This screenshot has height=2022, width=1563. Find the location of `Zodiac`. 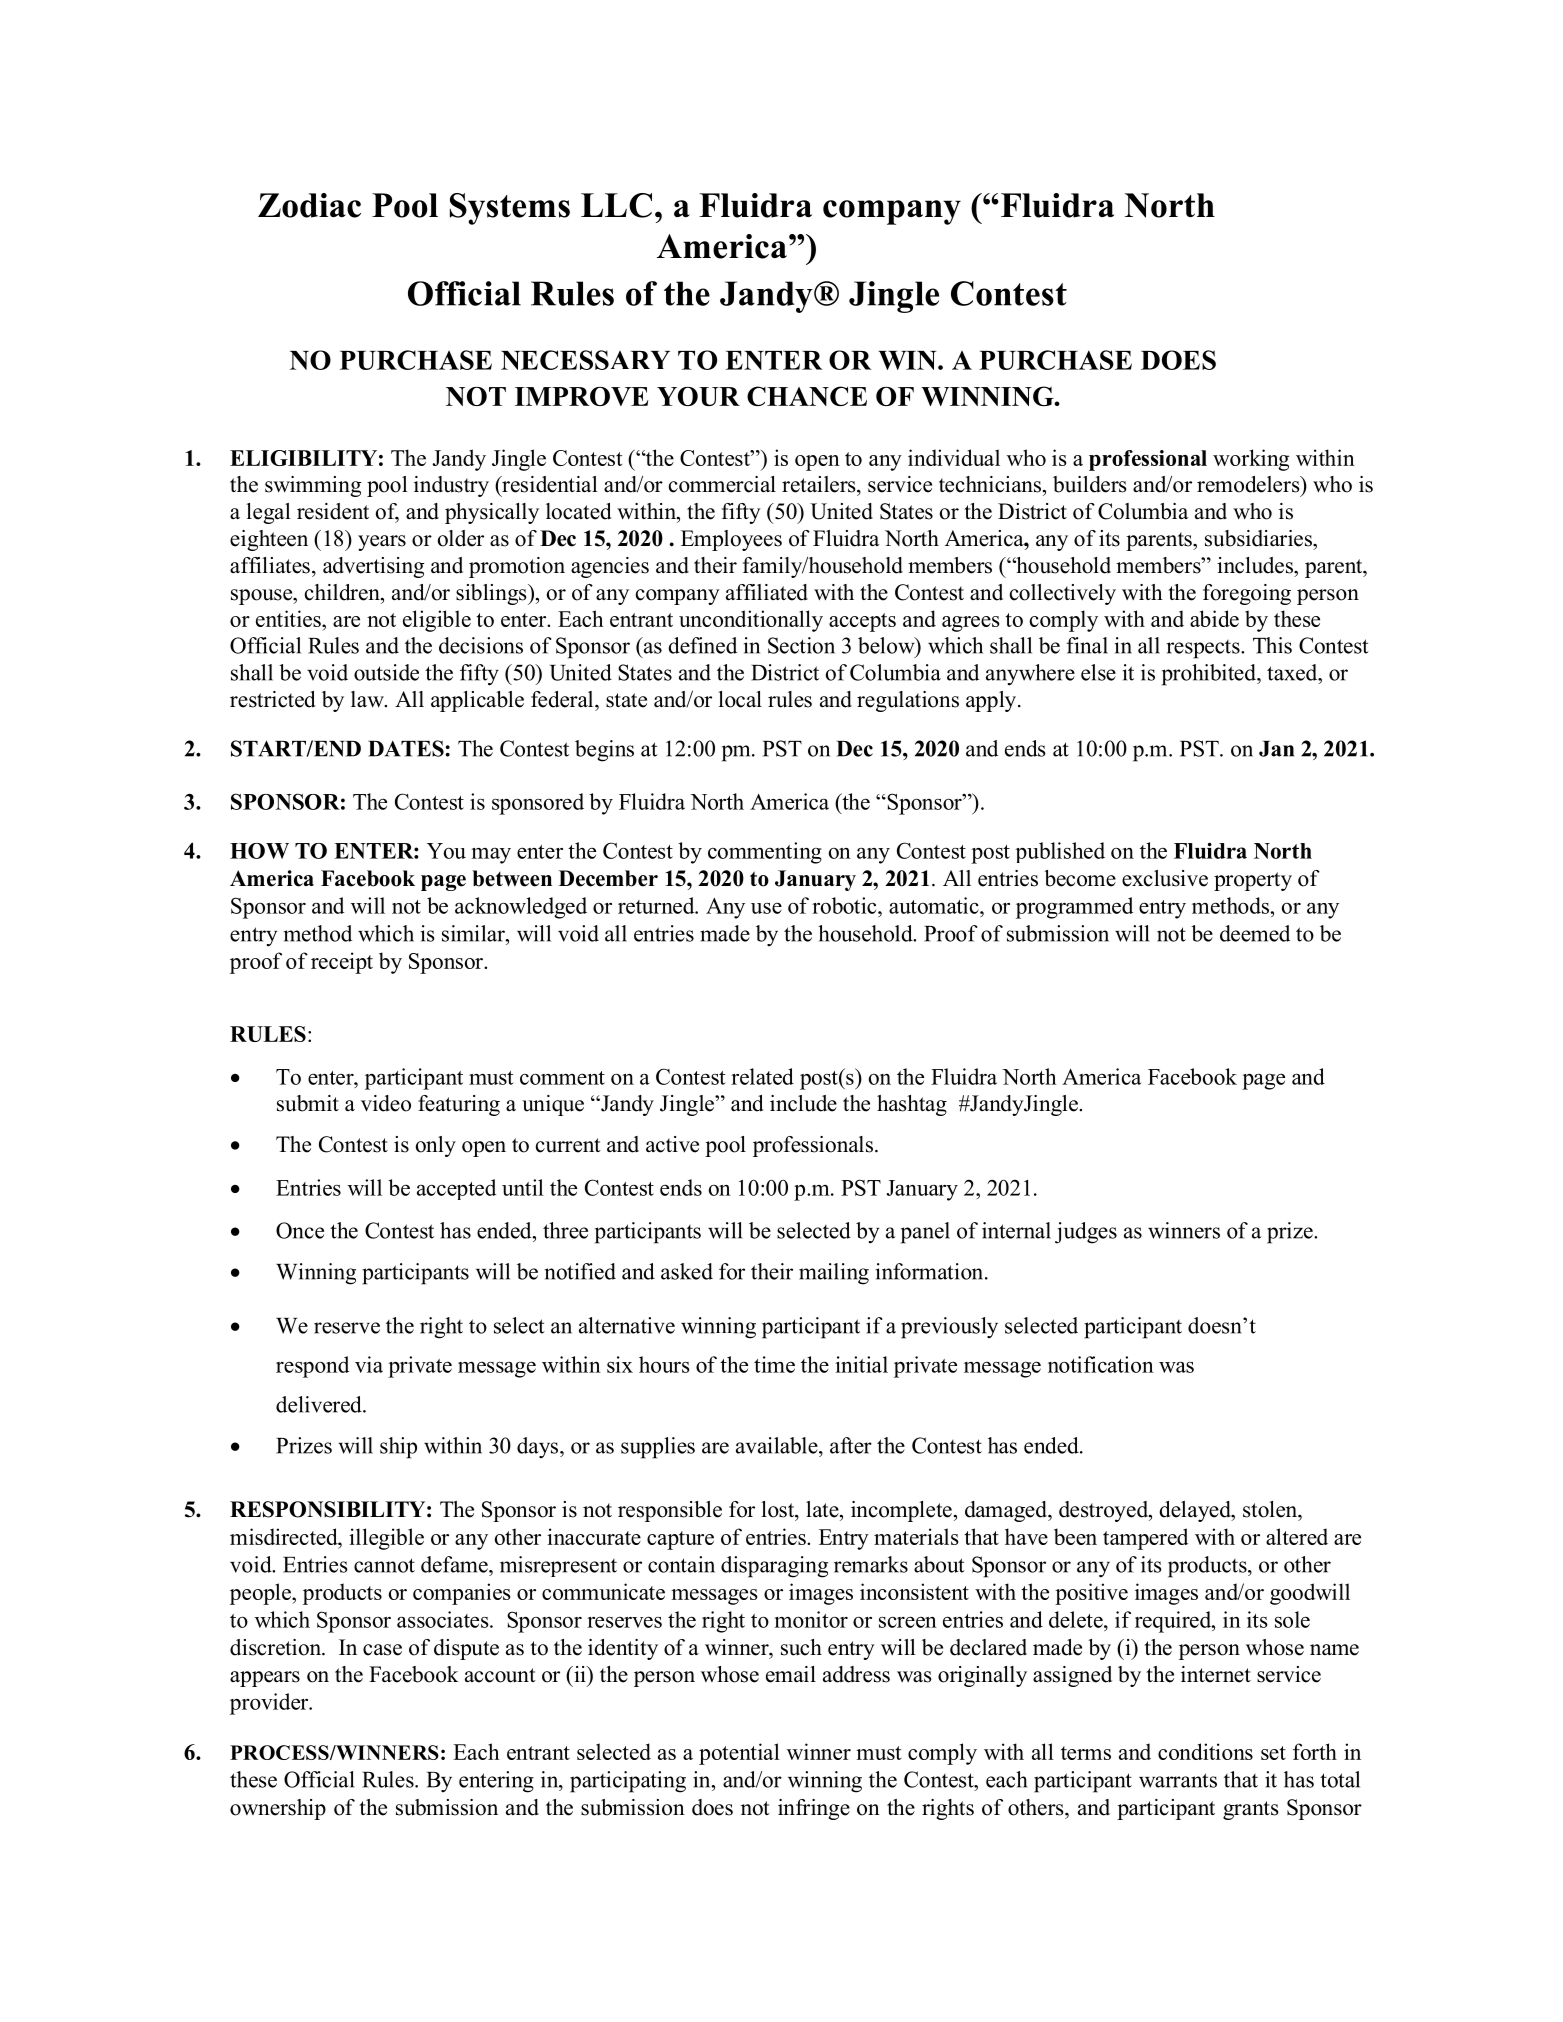

Zodiac is located at coordinates (309, 205).
